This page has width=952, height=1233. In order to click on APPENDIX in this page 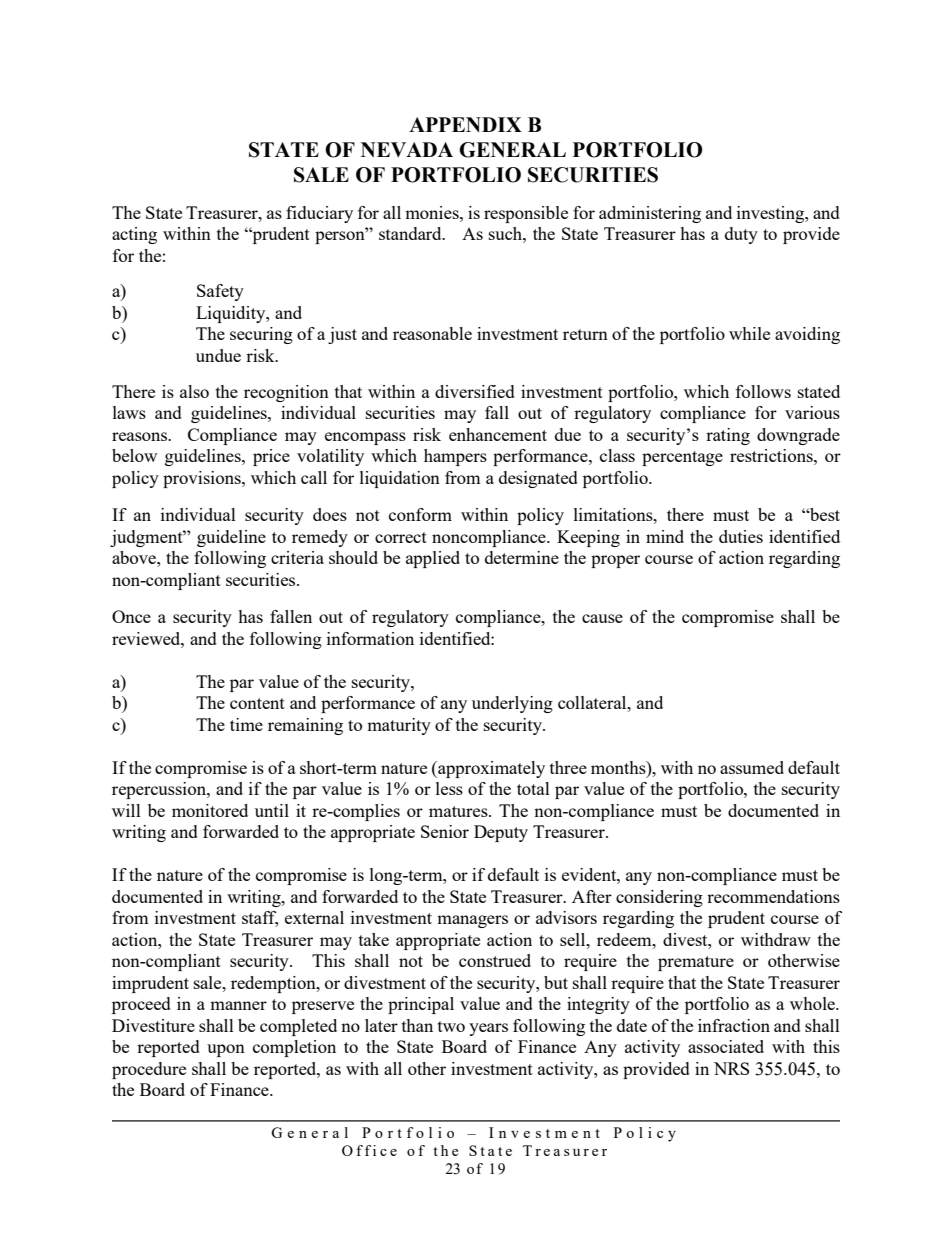, I will do `click(465, 124)`.
